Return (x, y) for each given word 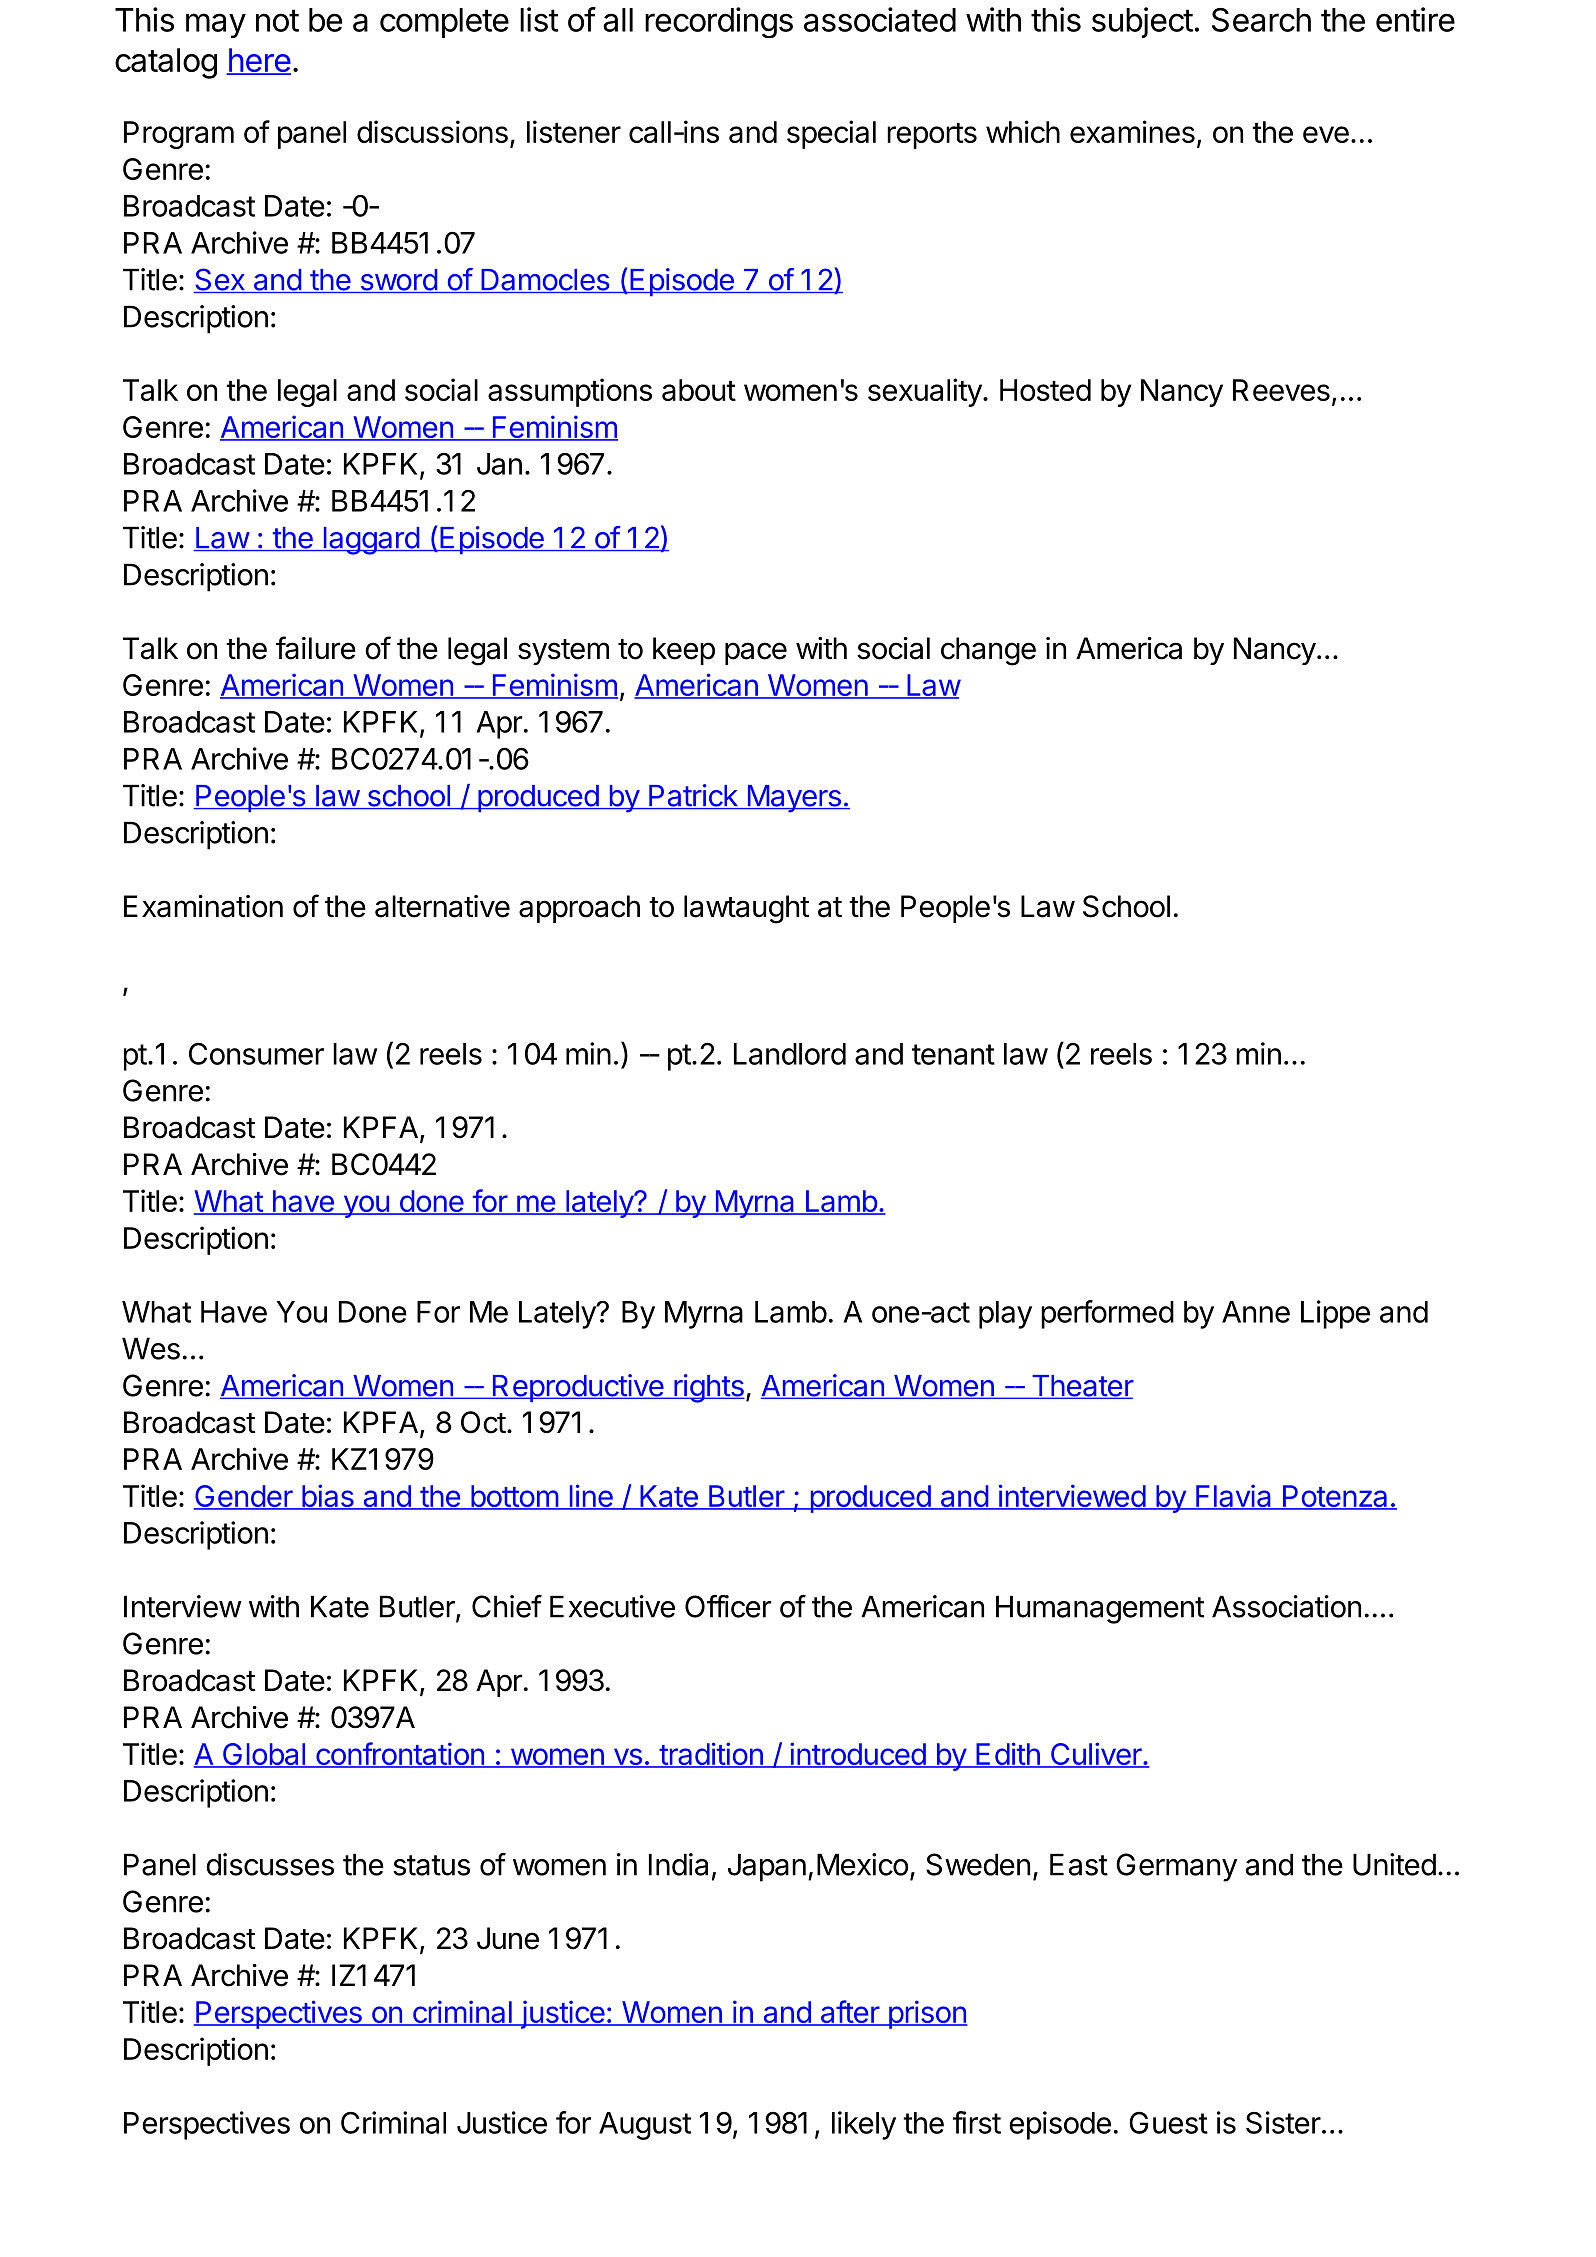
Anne (1256, 1312)
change (988, 651)
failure (316, 648)
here (258, 61)
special (831, 134)
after (849, 2013)
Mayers (794, 799)
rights (708, 1388)
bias (328, 1497)
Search (1261, 20)
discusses (270, 1864)
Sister (1283, 2122)
